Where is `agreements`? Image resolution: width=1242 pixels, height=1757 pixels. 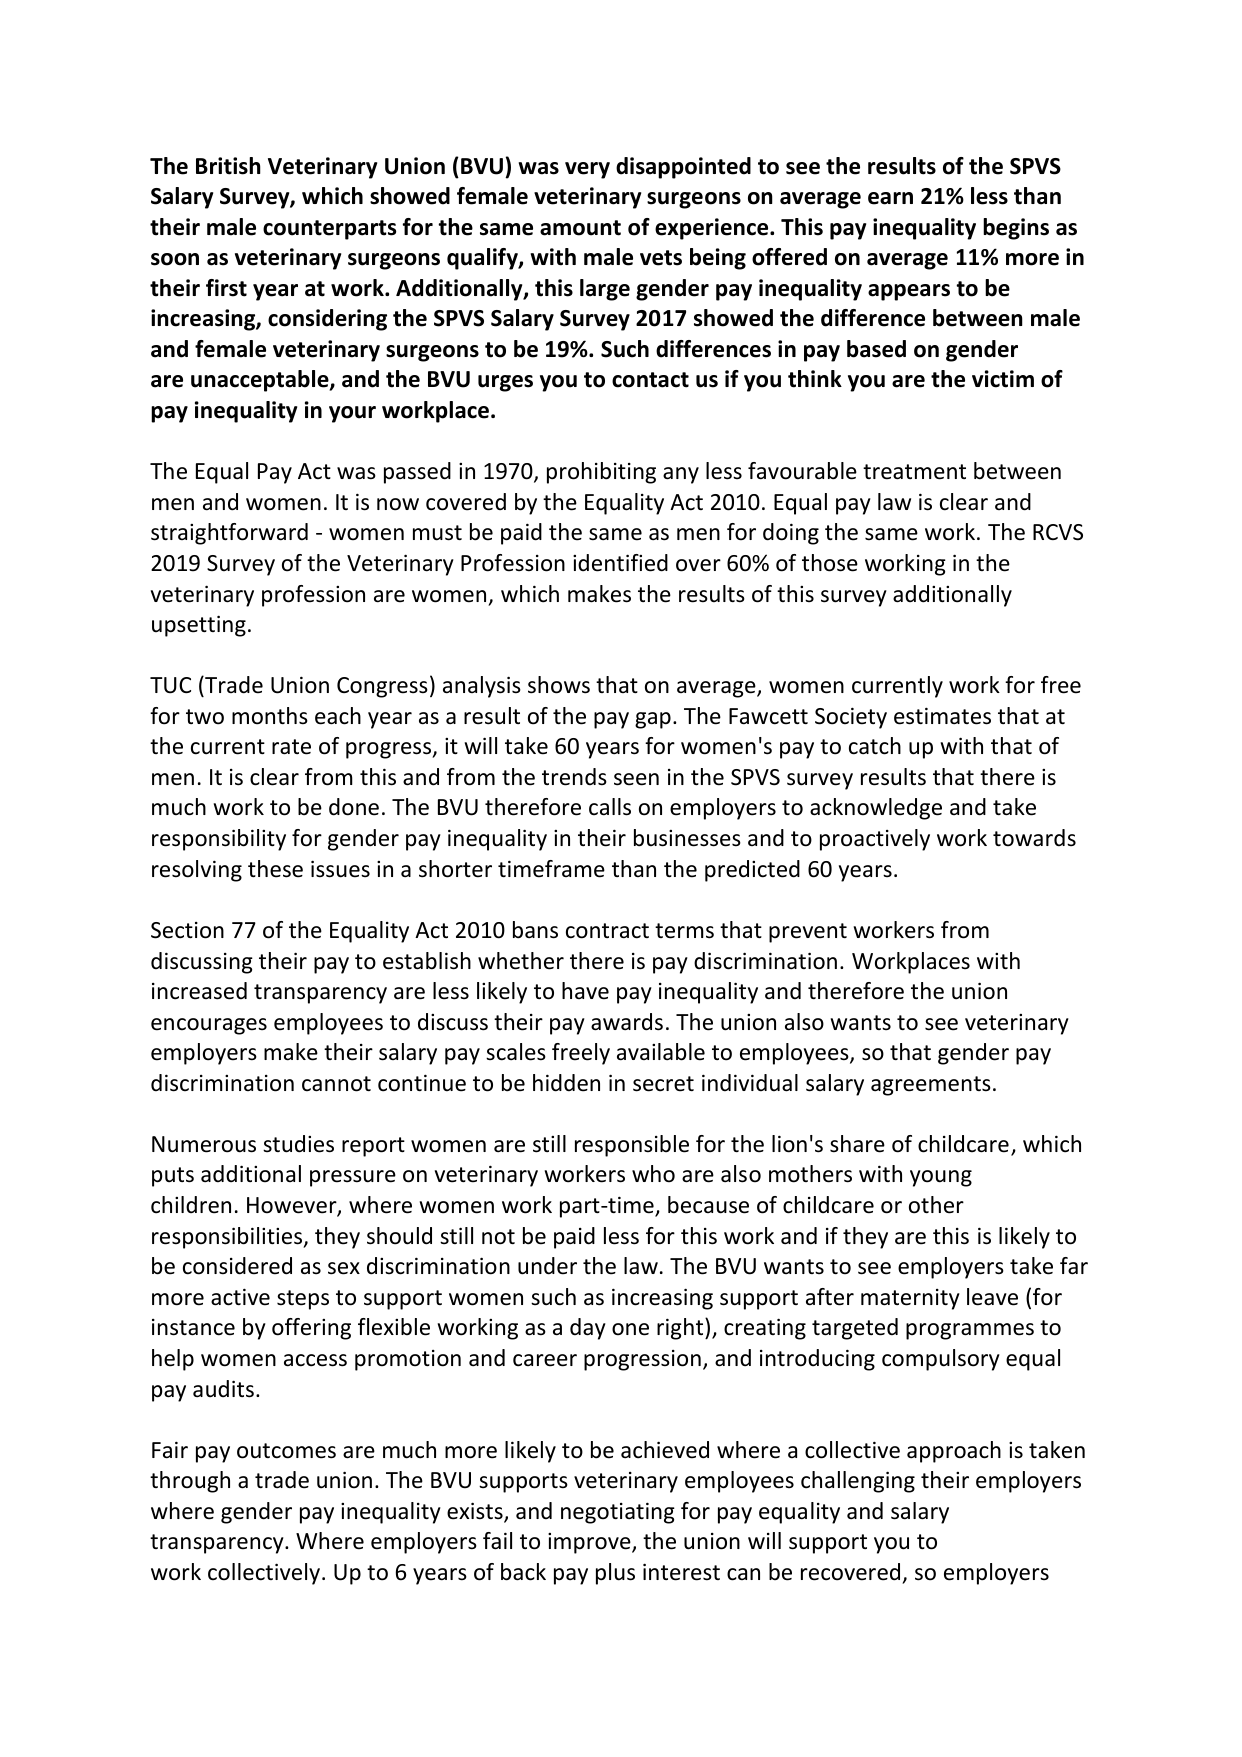 agreements is located at coordinates (931, 1086).
